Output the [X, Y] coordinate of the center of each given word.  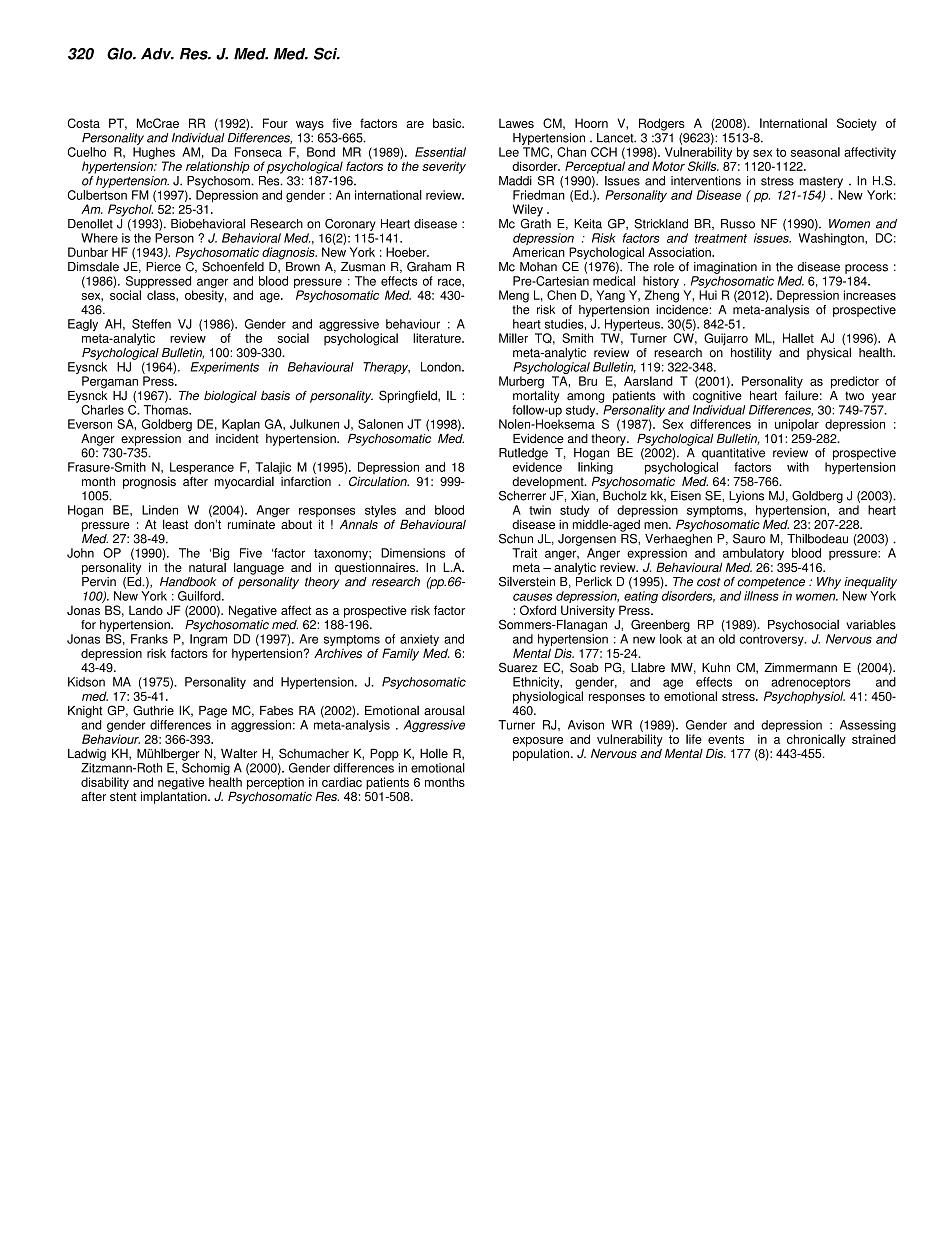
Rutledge [523, 454]
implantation [175, 796]
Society [857, 124]
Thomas [167, 410]
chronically [816, 740]
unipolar [797, 425]
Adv [157, 54]
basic [448, 123]
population [542, 753]
